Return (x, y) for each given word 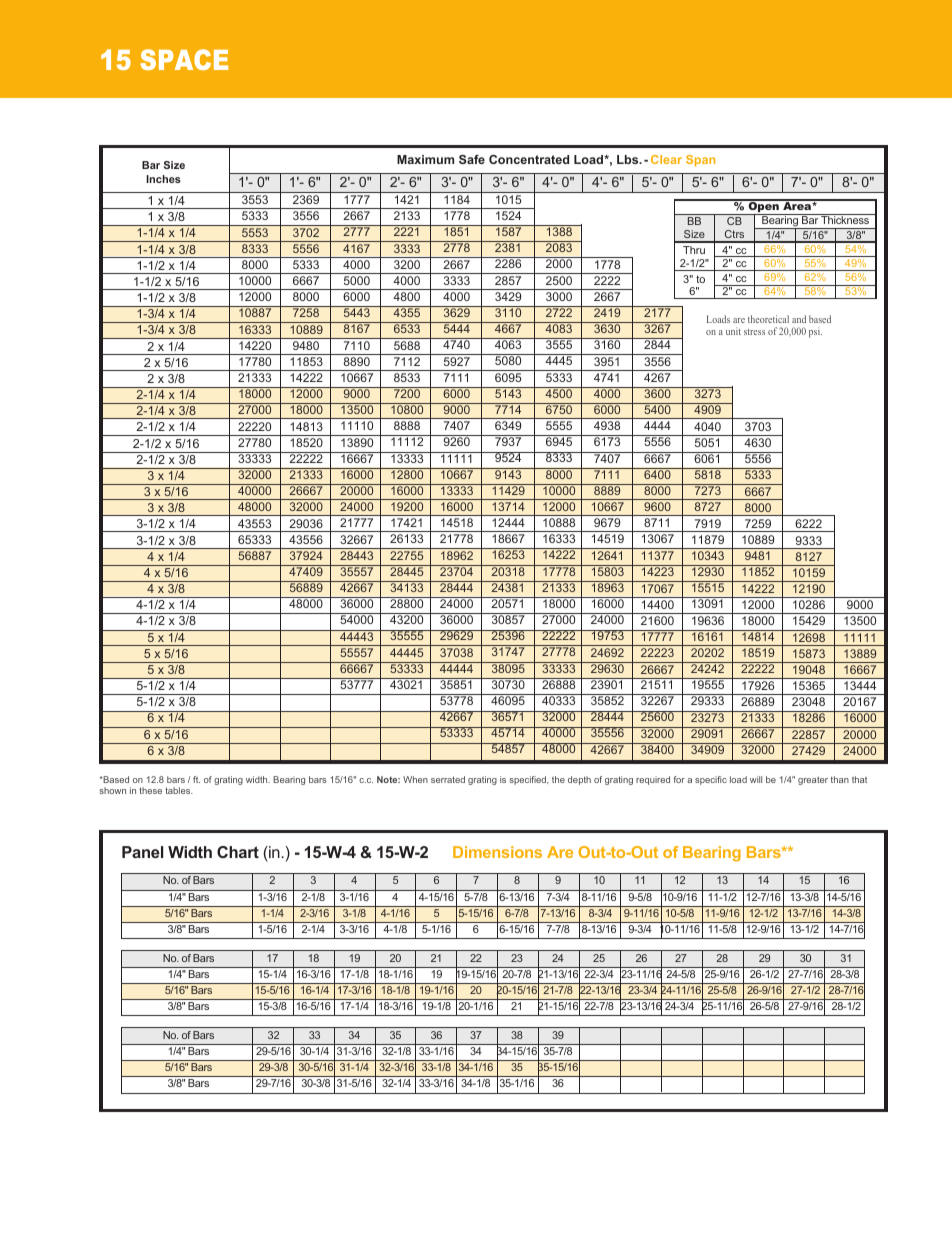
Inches (163, 179)
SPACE (184, 59)
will (756, 779)
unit (733, 331)
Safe (472, 159)
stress (754, 332)
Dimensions (497, 852)
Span (700, 161)
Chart (238, 852)
